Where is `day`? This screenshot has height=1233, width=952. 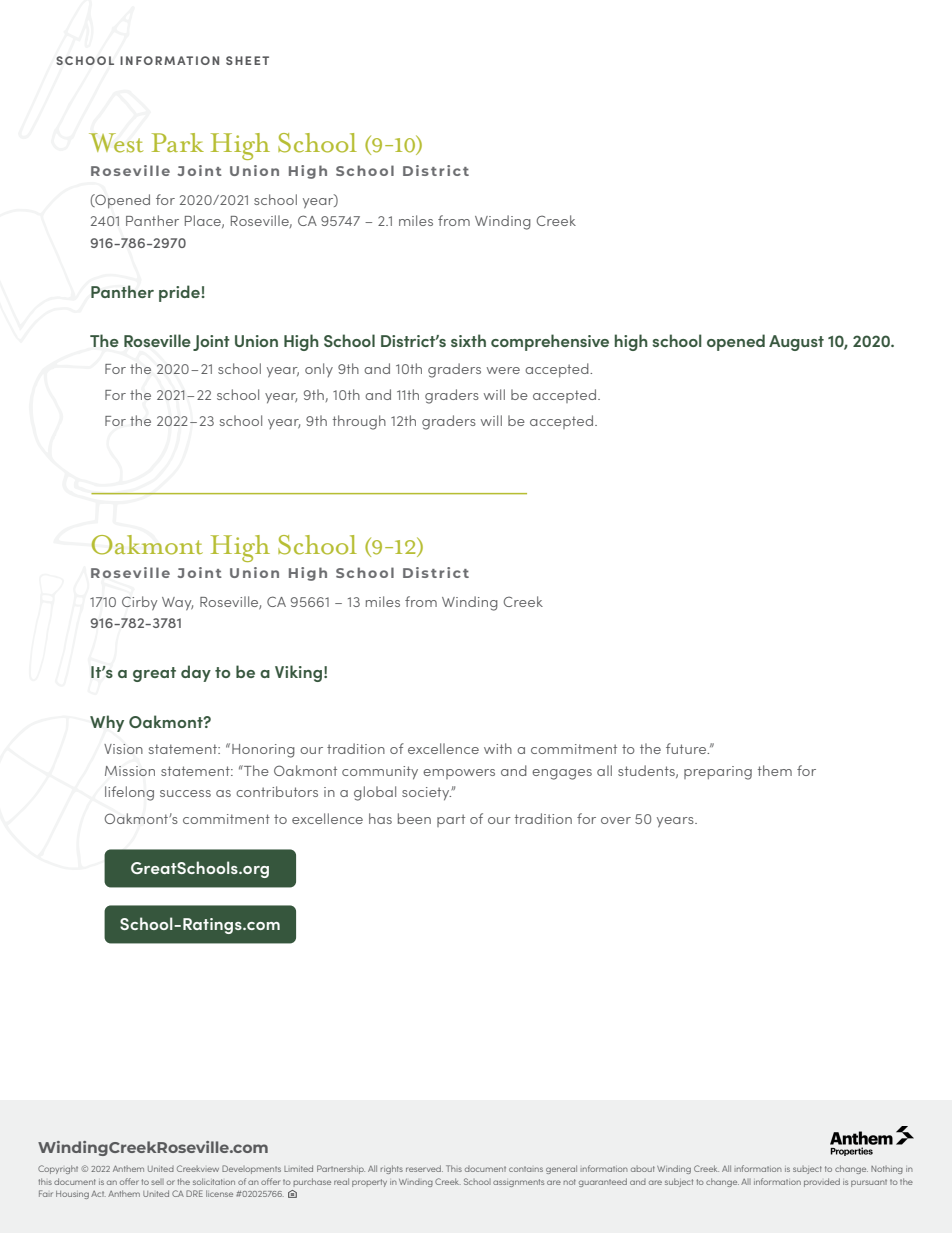
day is located at coordinates (196, 673).
